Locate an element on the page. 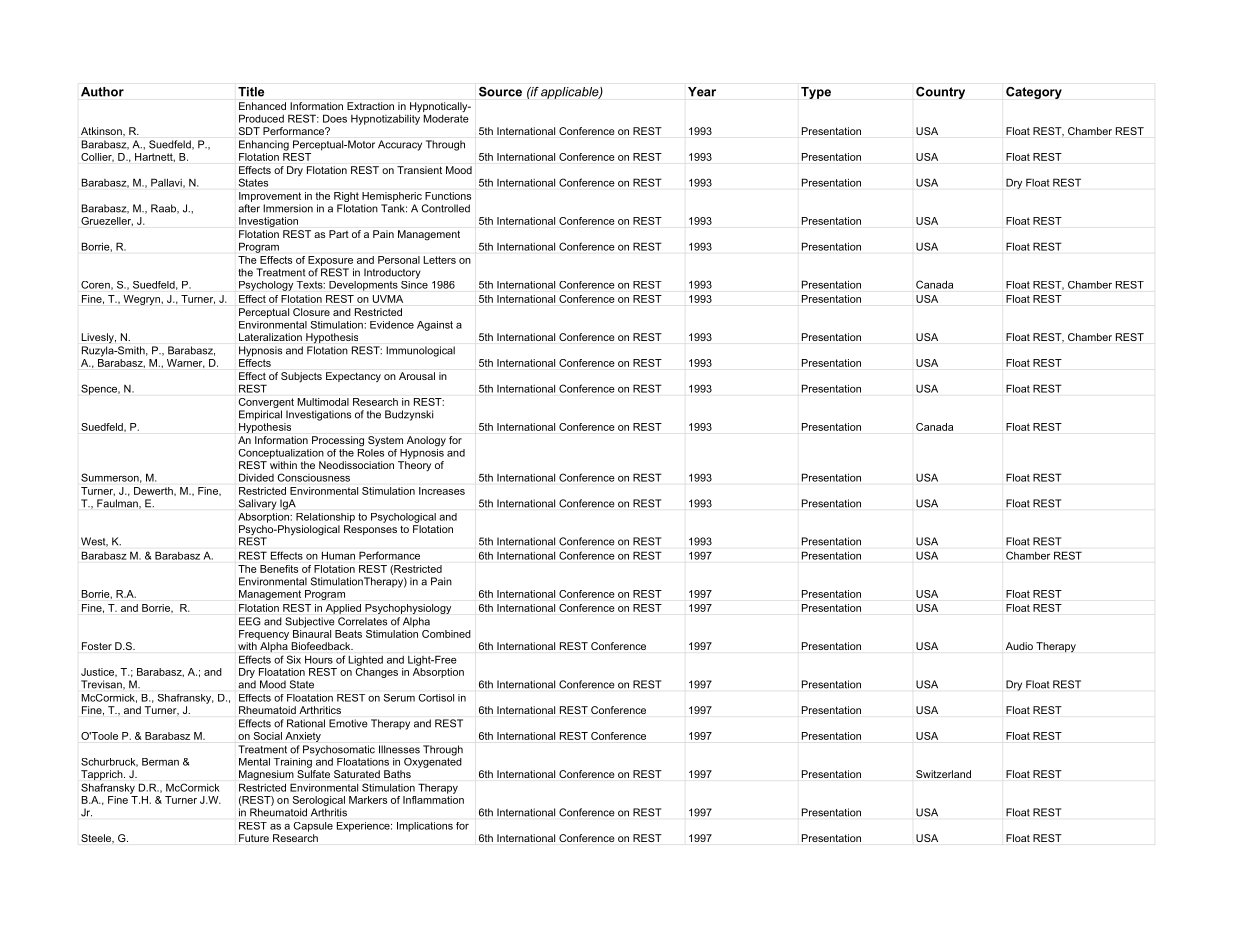 Image resolution: width=1233 pixels, height=952 pixels. Inflammation is located at coordinates (433, 798).
